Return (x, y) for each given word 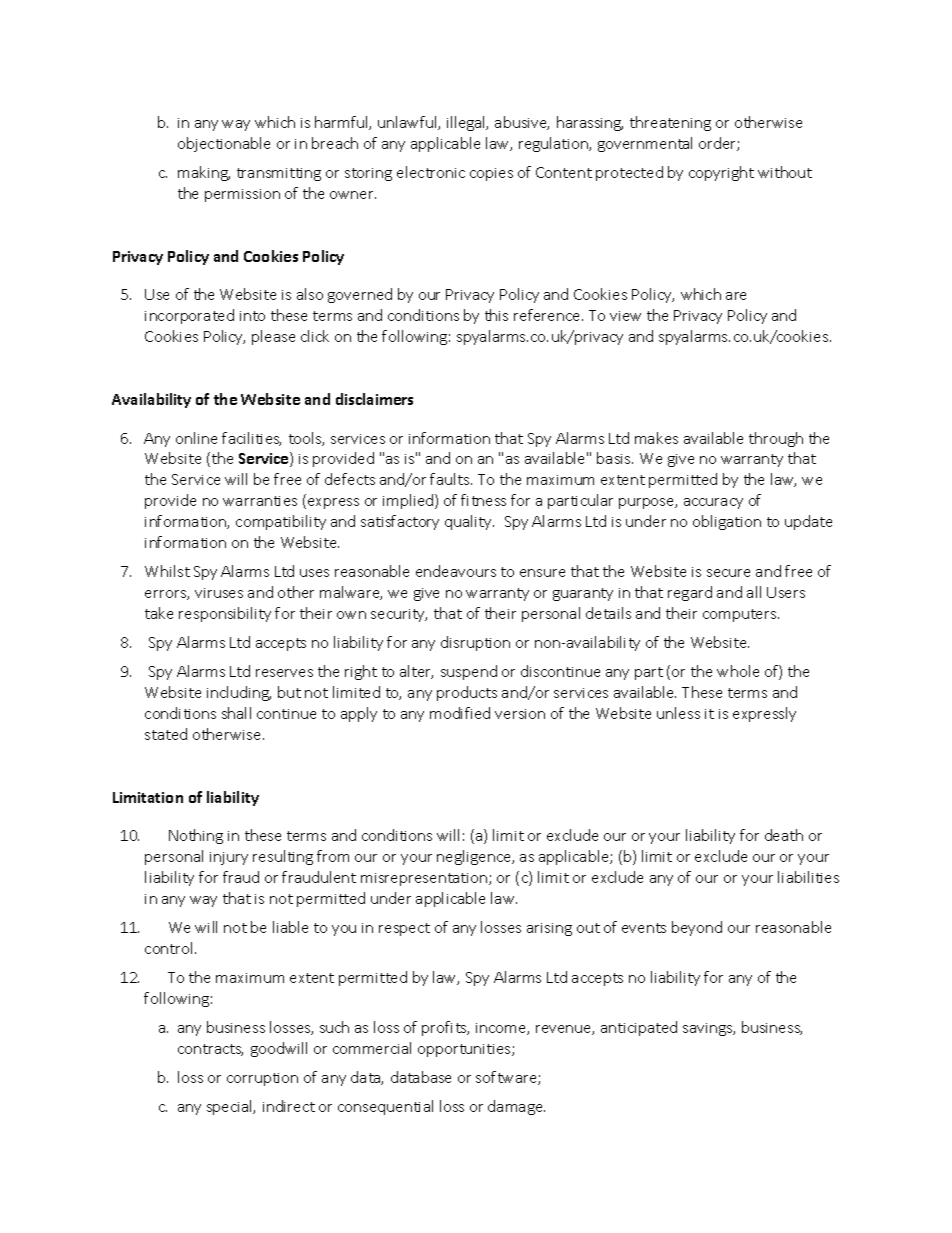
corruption (262, 1079)
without (785, 172)
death (784, 835)
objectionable (224, 144)
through (776, 439)
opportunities (465, 1050)
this (496, 315)
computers (741, 615)
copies (491, 174)
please (273, 337)
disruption (475, 643)
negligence (475, 857)
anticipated (639, 1028)
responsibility (225, 614)
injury (229, 858)
